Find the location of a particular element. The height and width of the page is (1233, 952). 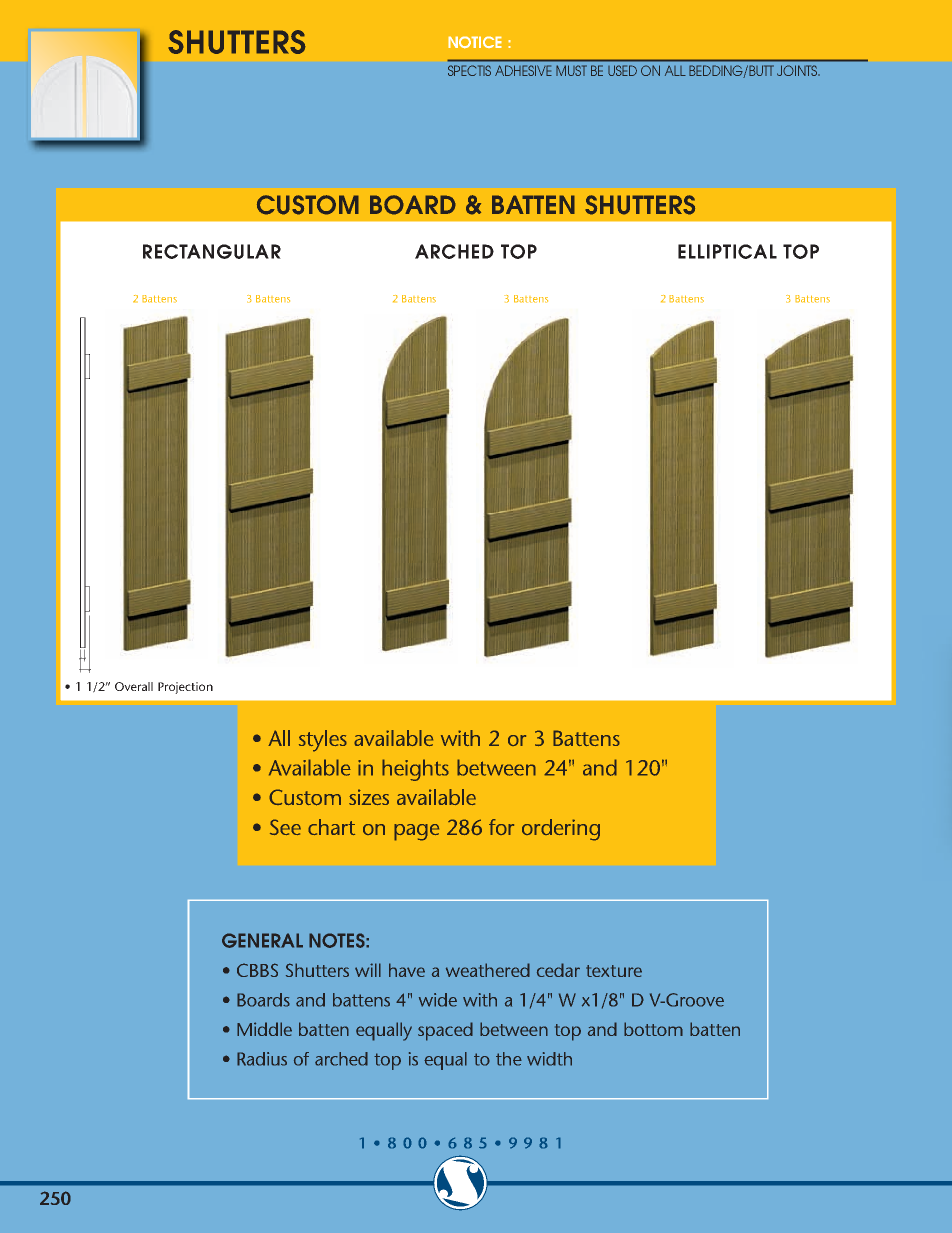

JOINTS is located at coordinates (798, 70).
